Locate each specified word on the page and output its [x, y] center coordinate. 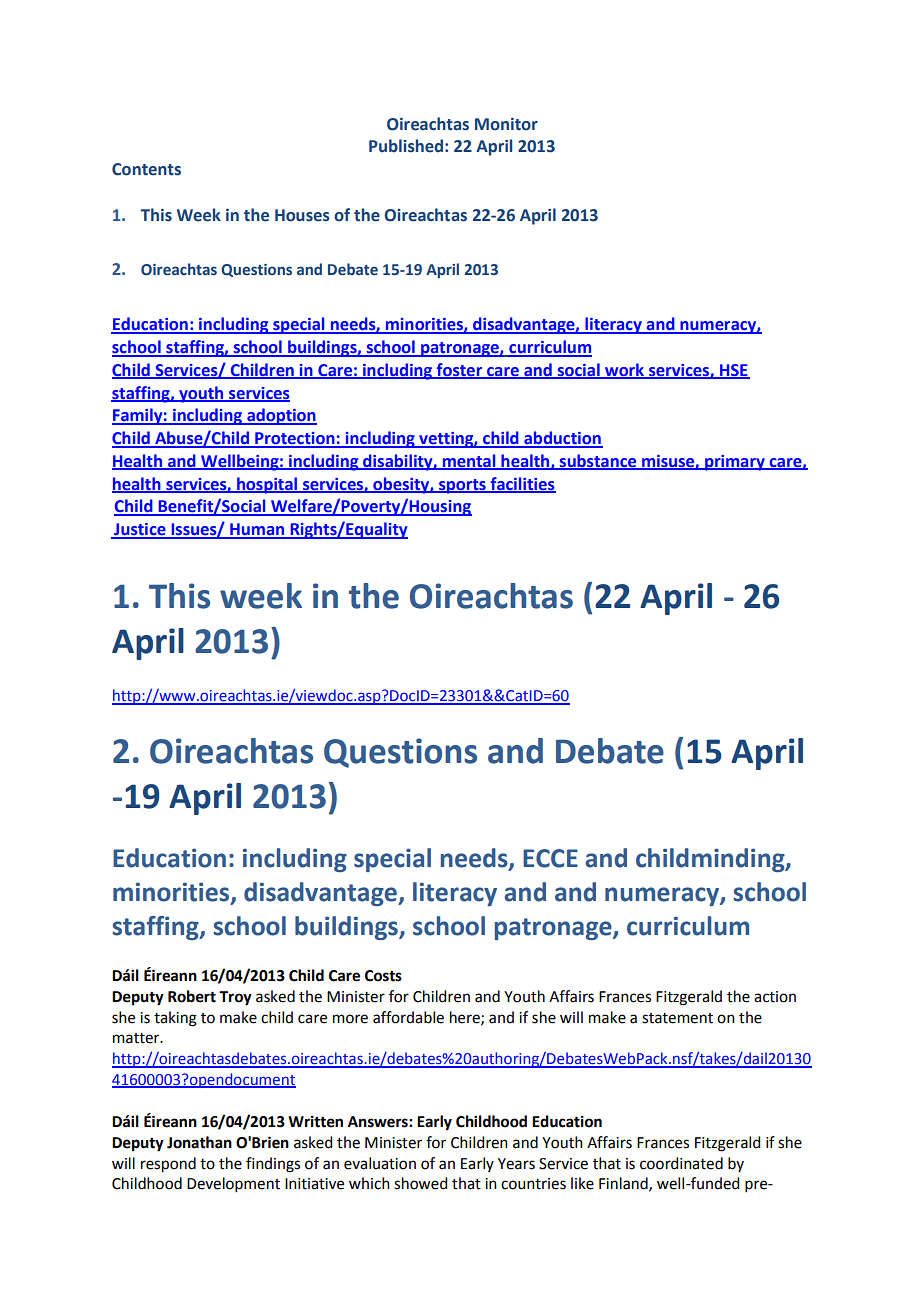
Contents [146, 169]
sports [462, 486]
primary [735, 463]
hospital [267, 485]
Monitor [506, 124]
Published [406, 146]
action [775, 997]
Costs [383, 976]
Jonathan [199, 1142]
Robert [192, 996]
